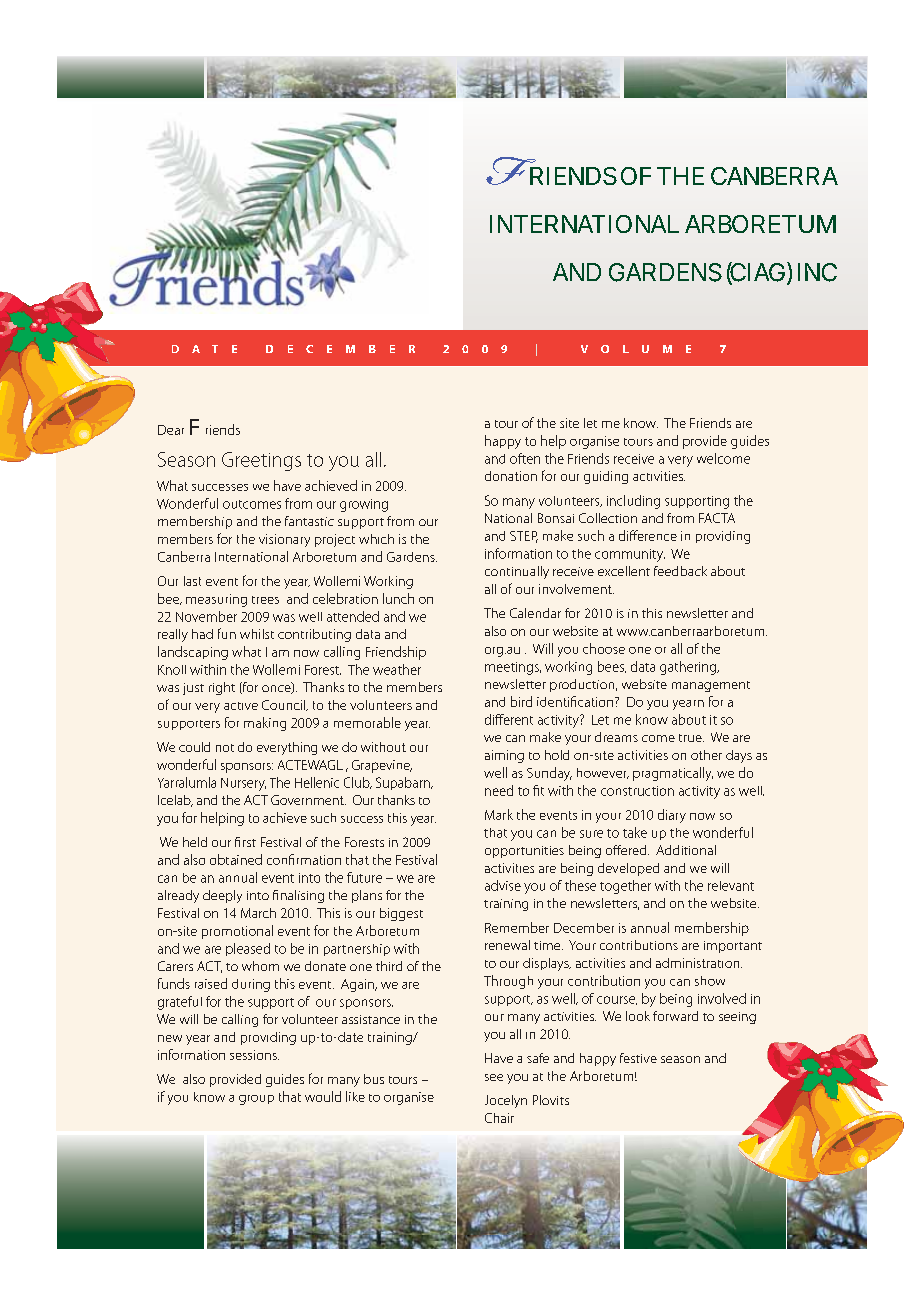  What do you see at coordinates (511, 476) in the document?
I see `donation` at bounding box center [511, 476].
